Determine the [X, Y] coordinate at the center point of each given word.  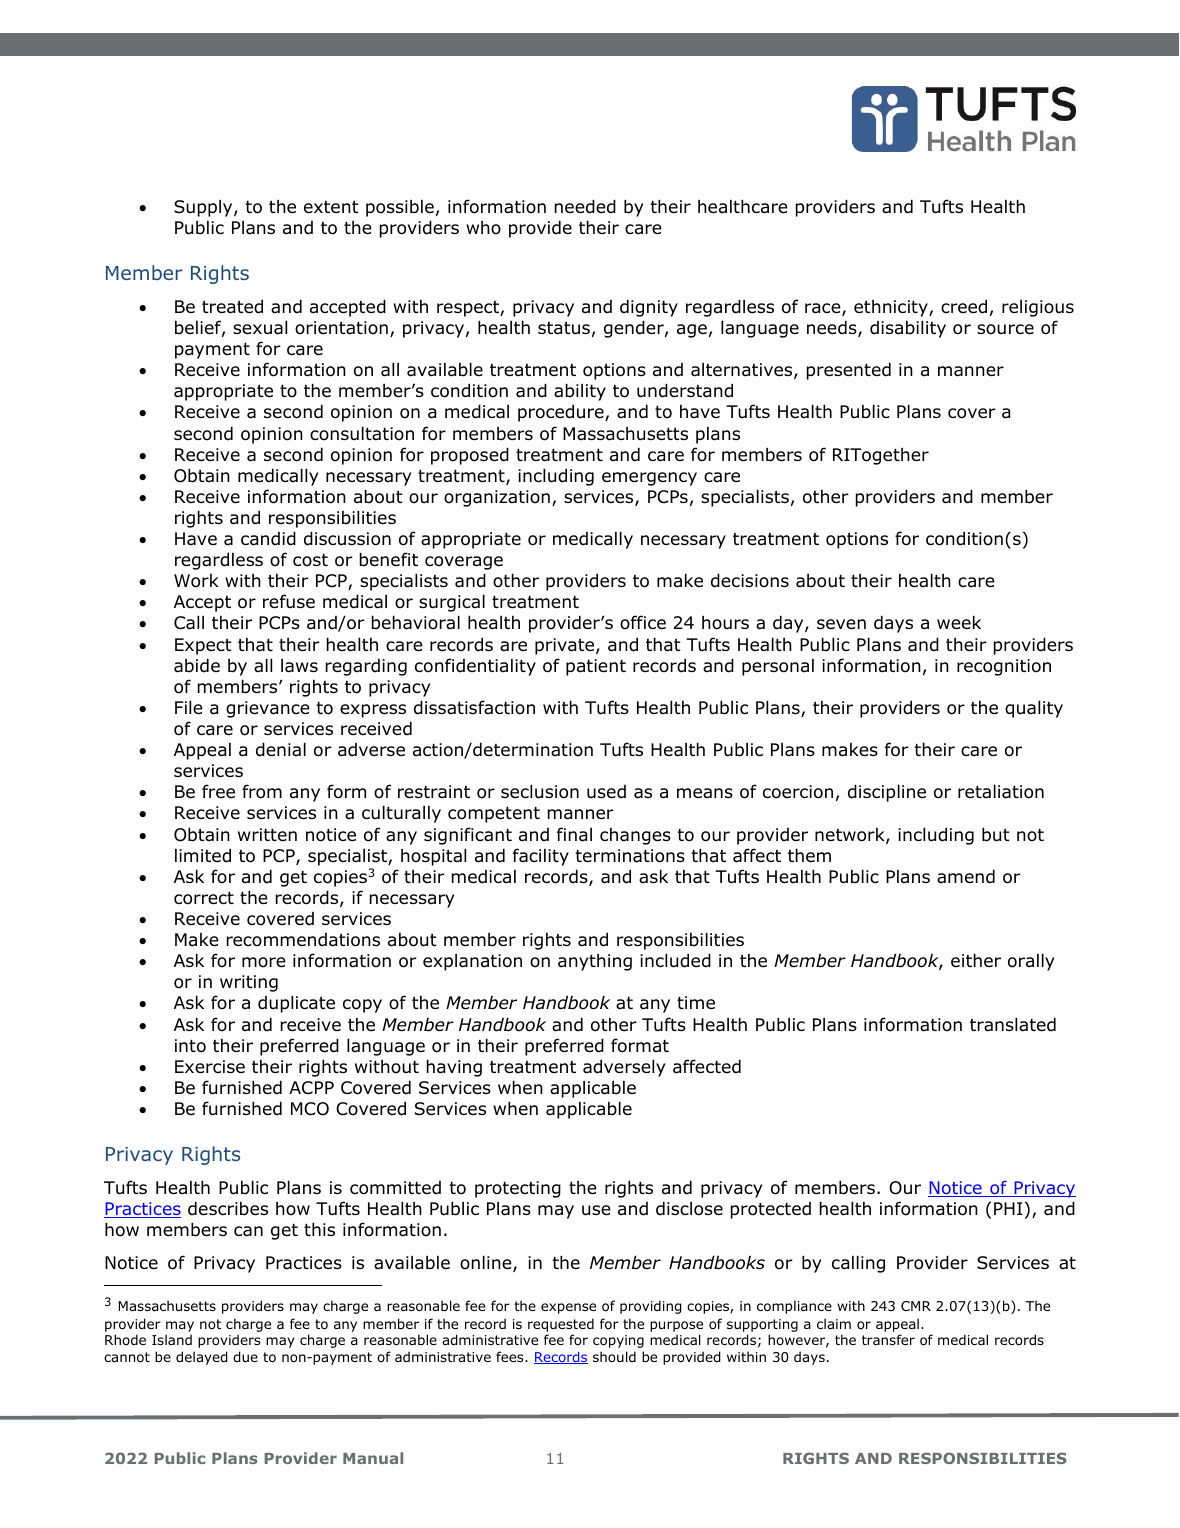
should [614, 1356]
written [267, 834]
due [245, 1357]
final [574, 834]
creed [964, 306]
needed [585, 206]
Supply [204, 208]
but [996, 834]
